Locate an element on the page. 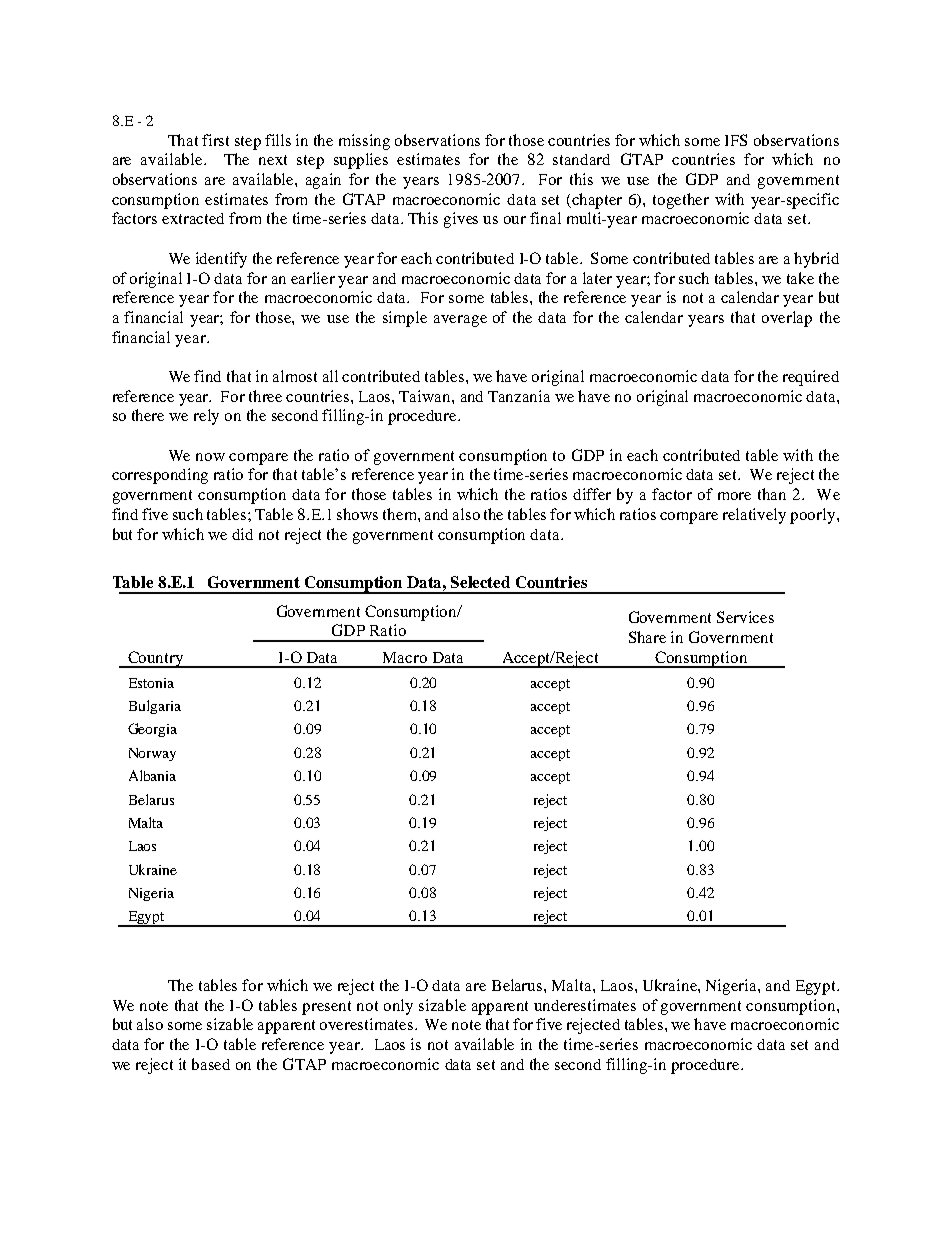 The width and height of the document is (952, 1233). gives is located at coordinates (461, 220).
